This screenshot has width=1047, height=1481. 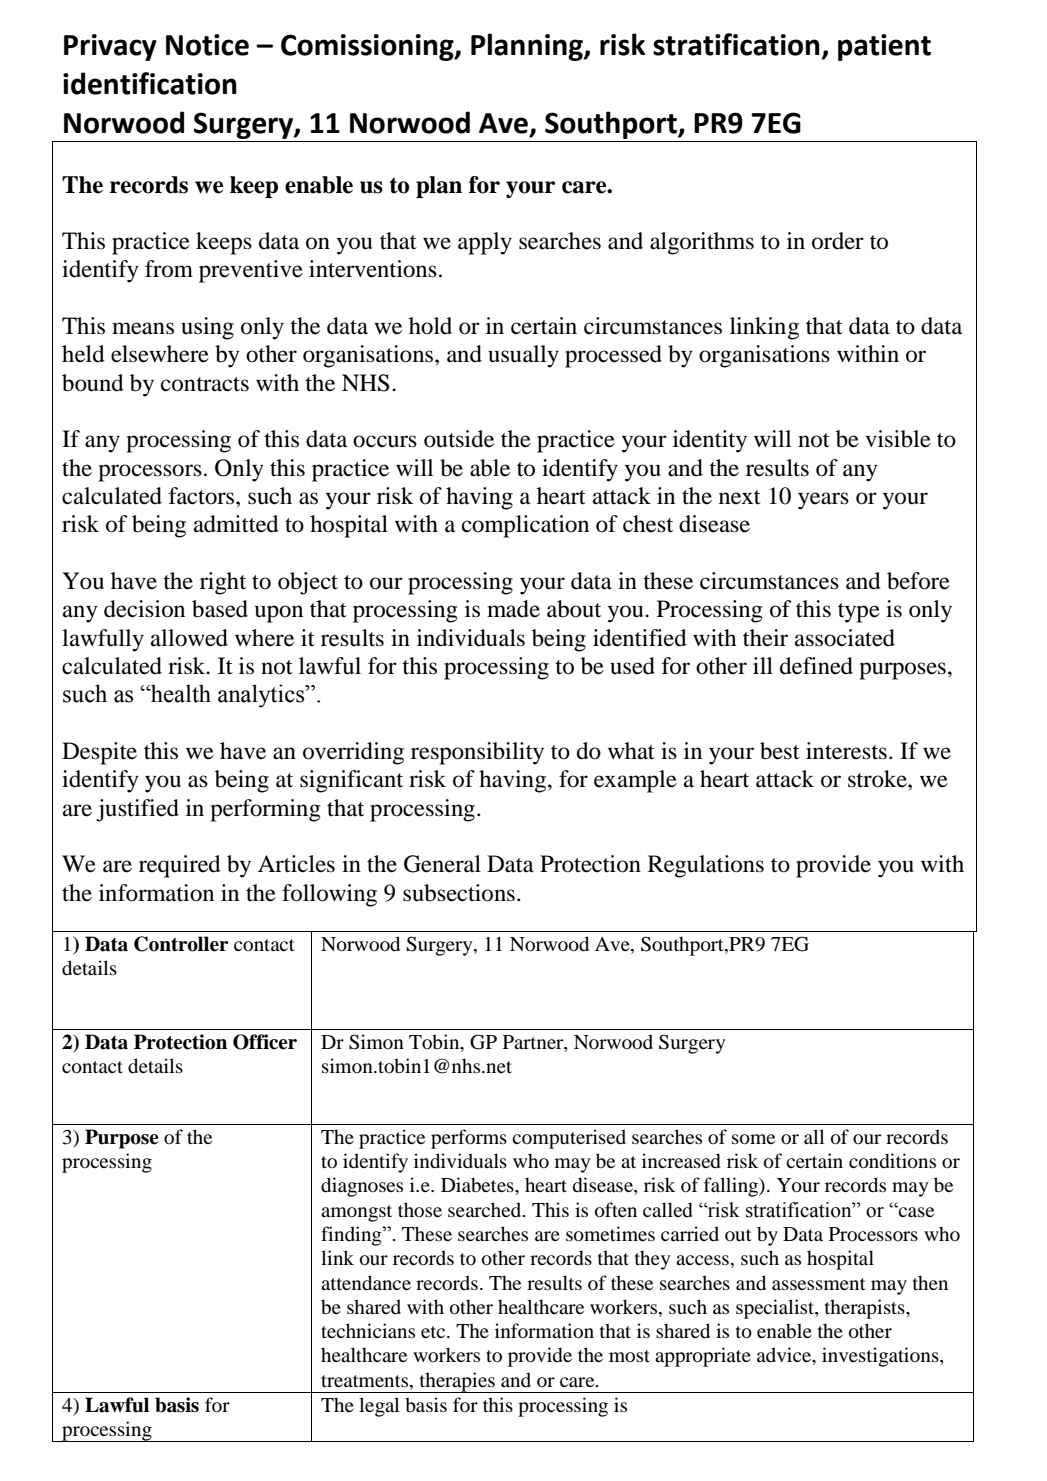 What do you see at coordinates (892, 1161) in the screenshot?
I see `conditions` at bounding box center [892, 1161].
